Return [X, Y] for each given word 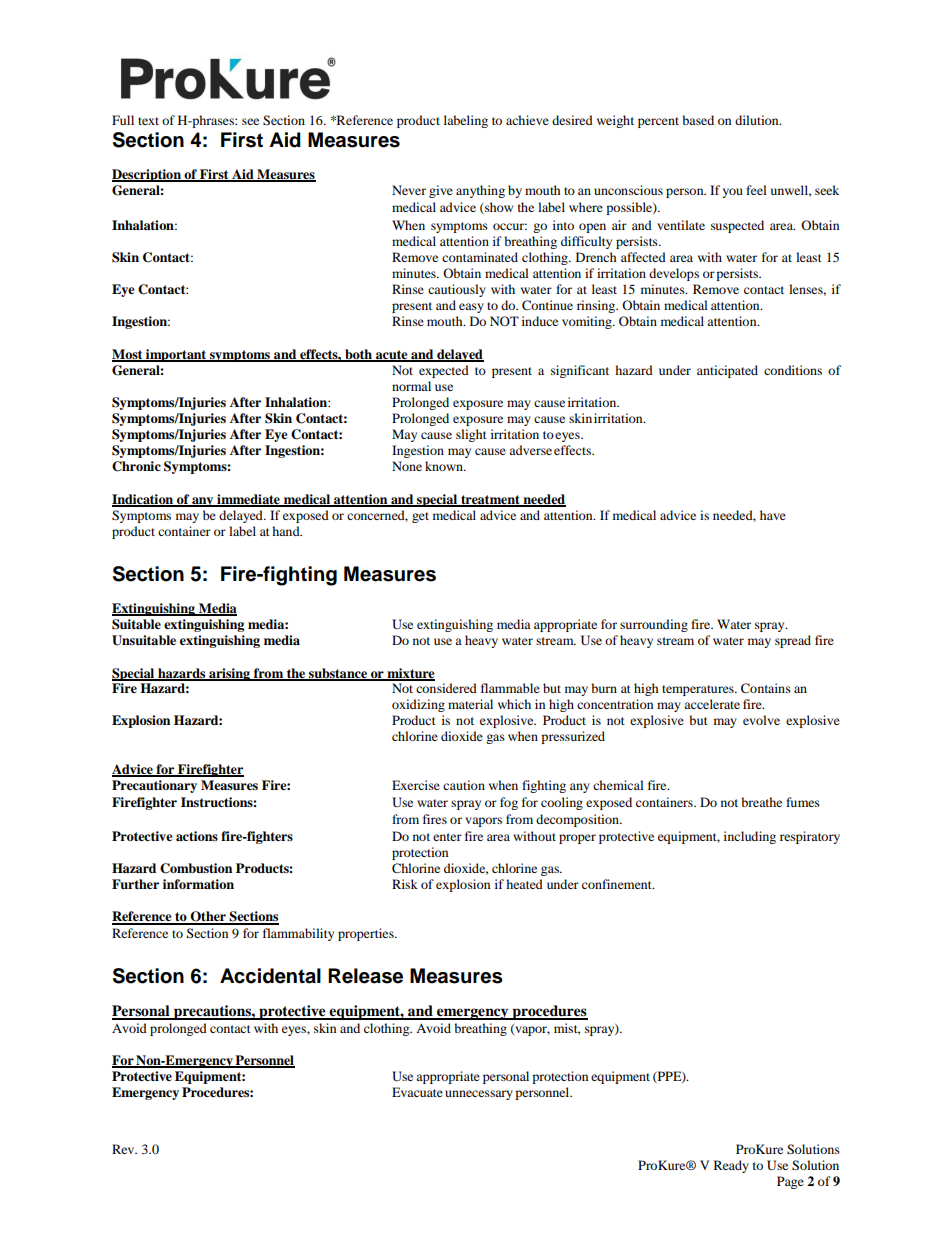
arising [229, 674]
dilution [758, 120]
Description [147, 175]
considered [446, 688]
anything [480, 191]
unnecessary [479, 1095]
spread [793, 641]
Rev [124, 1149]
